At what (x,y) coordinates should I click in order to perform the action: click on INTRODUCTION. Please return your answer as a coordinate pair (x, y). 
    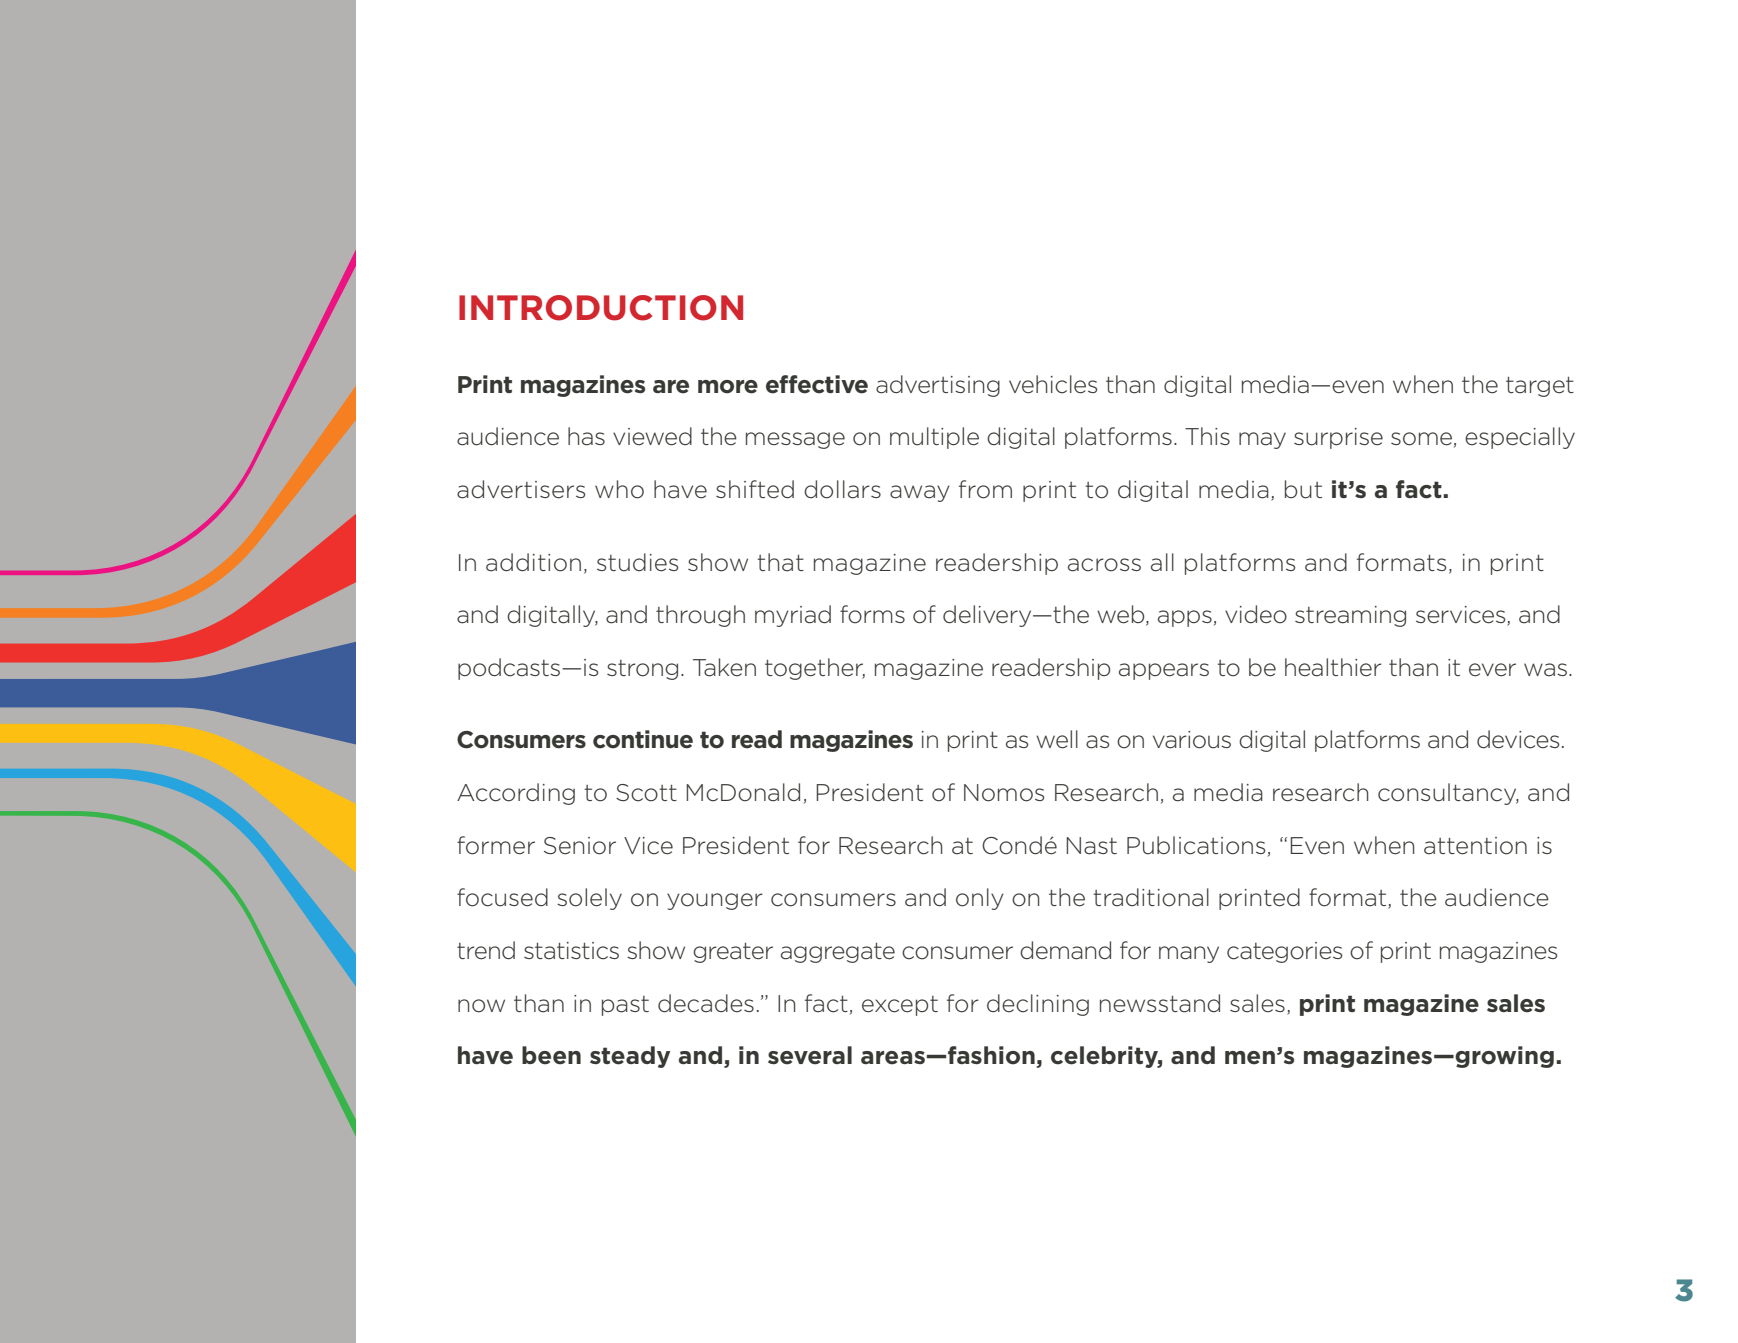
    Looking at the image, I should click on (601, 308).
